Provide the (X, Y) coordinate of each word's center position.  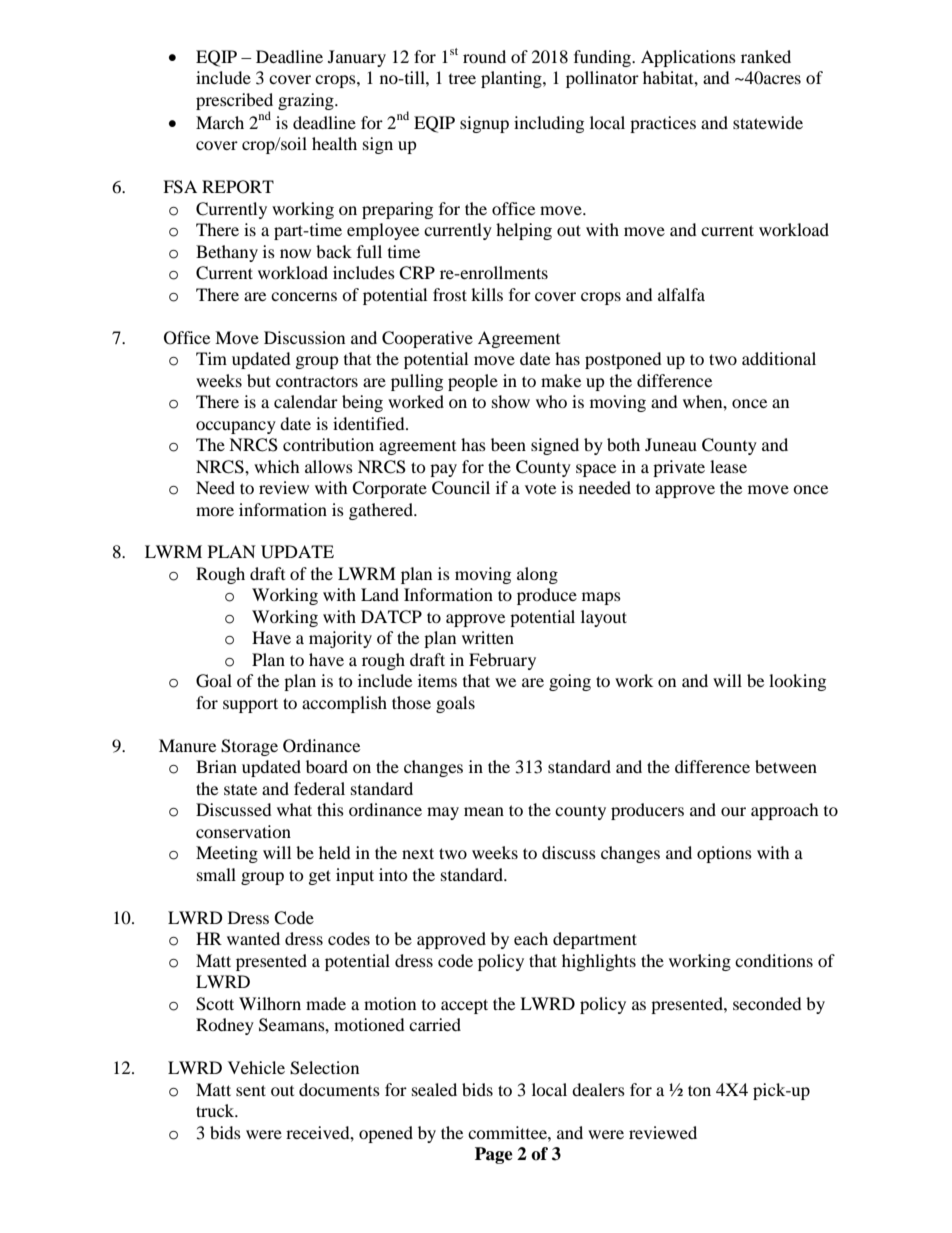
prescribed (234, 102)
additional (779, 358)
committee (508, 1132)
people (473, 382)
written (488, 637)
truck (216, 1110)
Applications (688, 58)
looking (797, 682)
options (724, 854)
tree (462, 79)
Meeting (227, 854)
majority (340, 639)
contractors (317, 382)
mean (484, 811)
